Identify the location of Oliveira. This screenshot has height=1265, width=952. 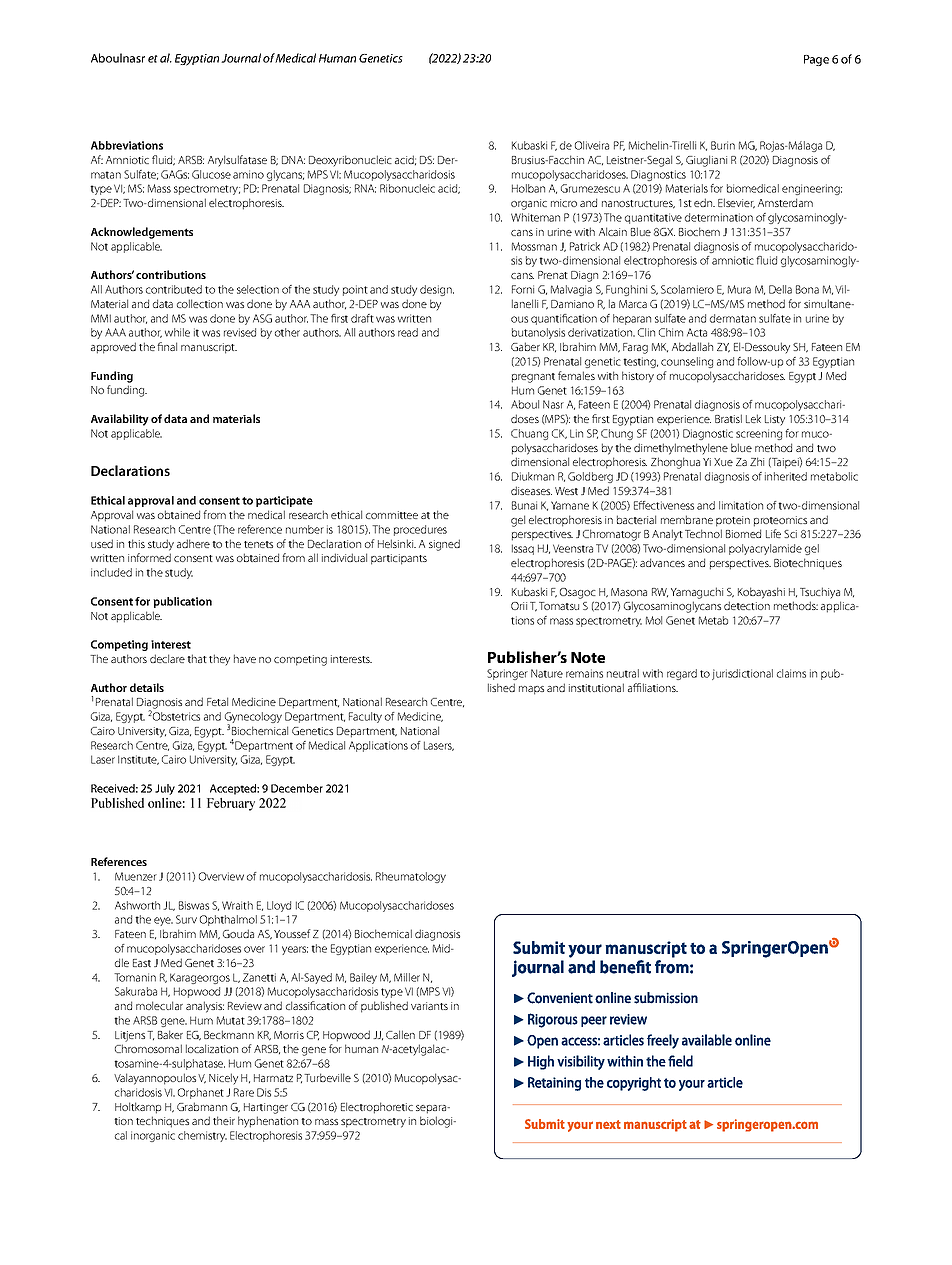
(592, 145).
